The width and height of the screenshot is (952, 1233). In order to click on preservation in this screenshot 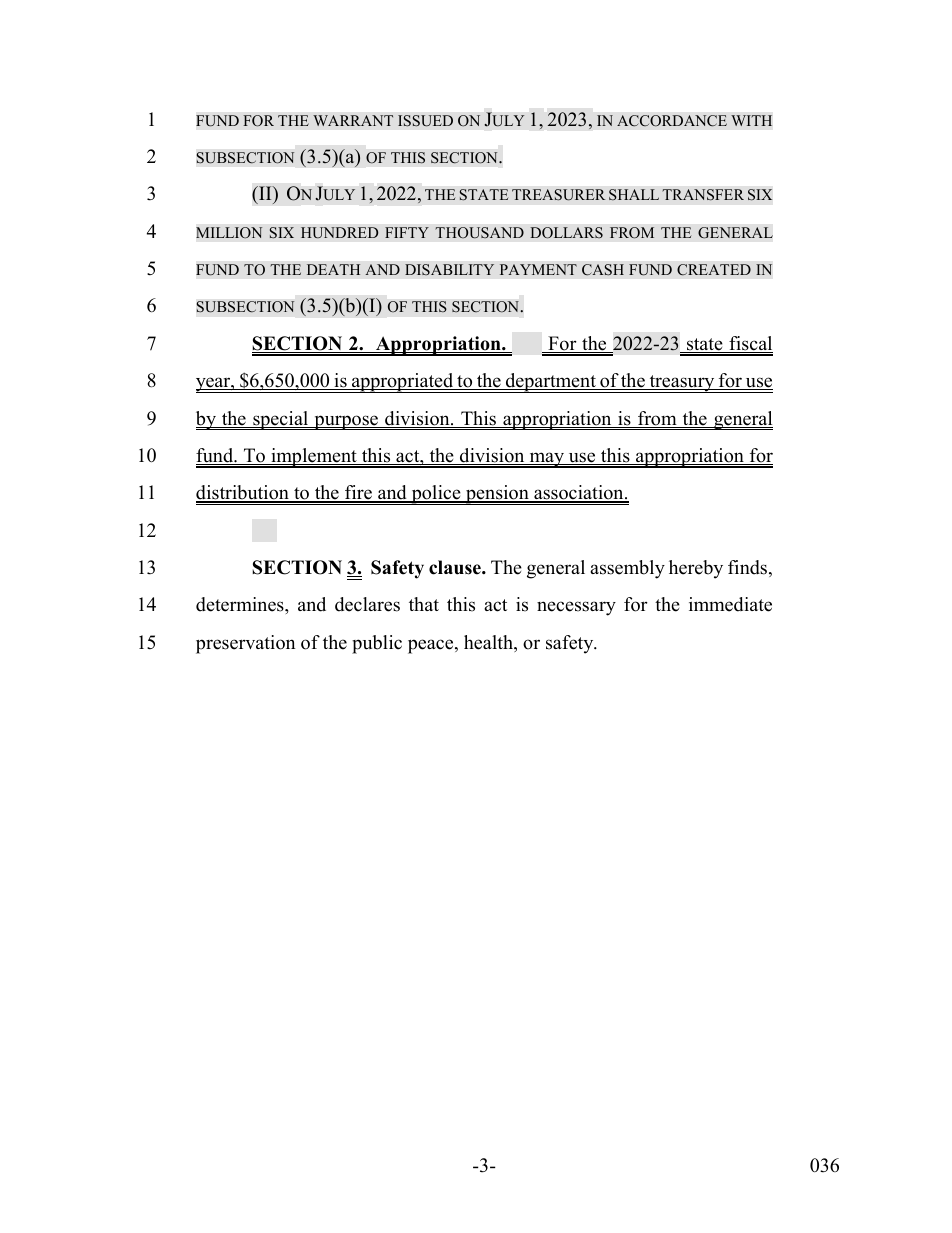, I will do `click(245, 644)`.
